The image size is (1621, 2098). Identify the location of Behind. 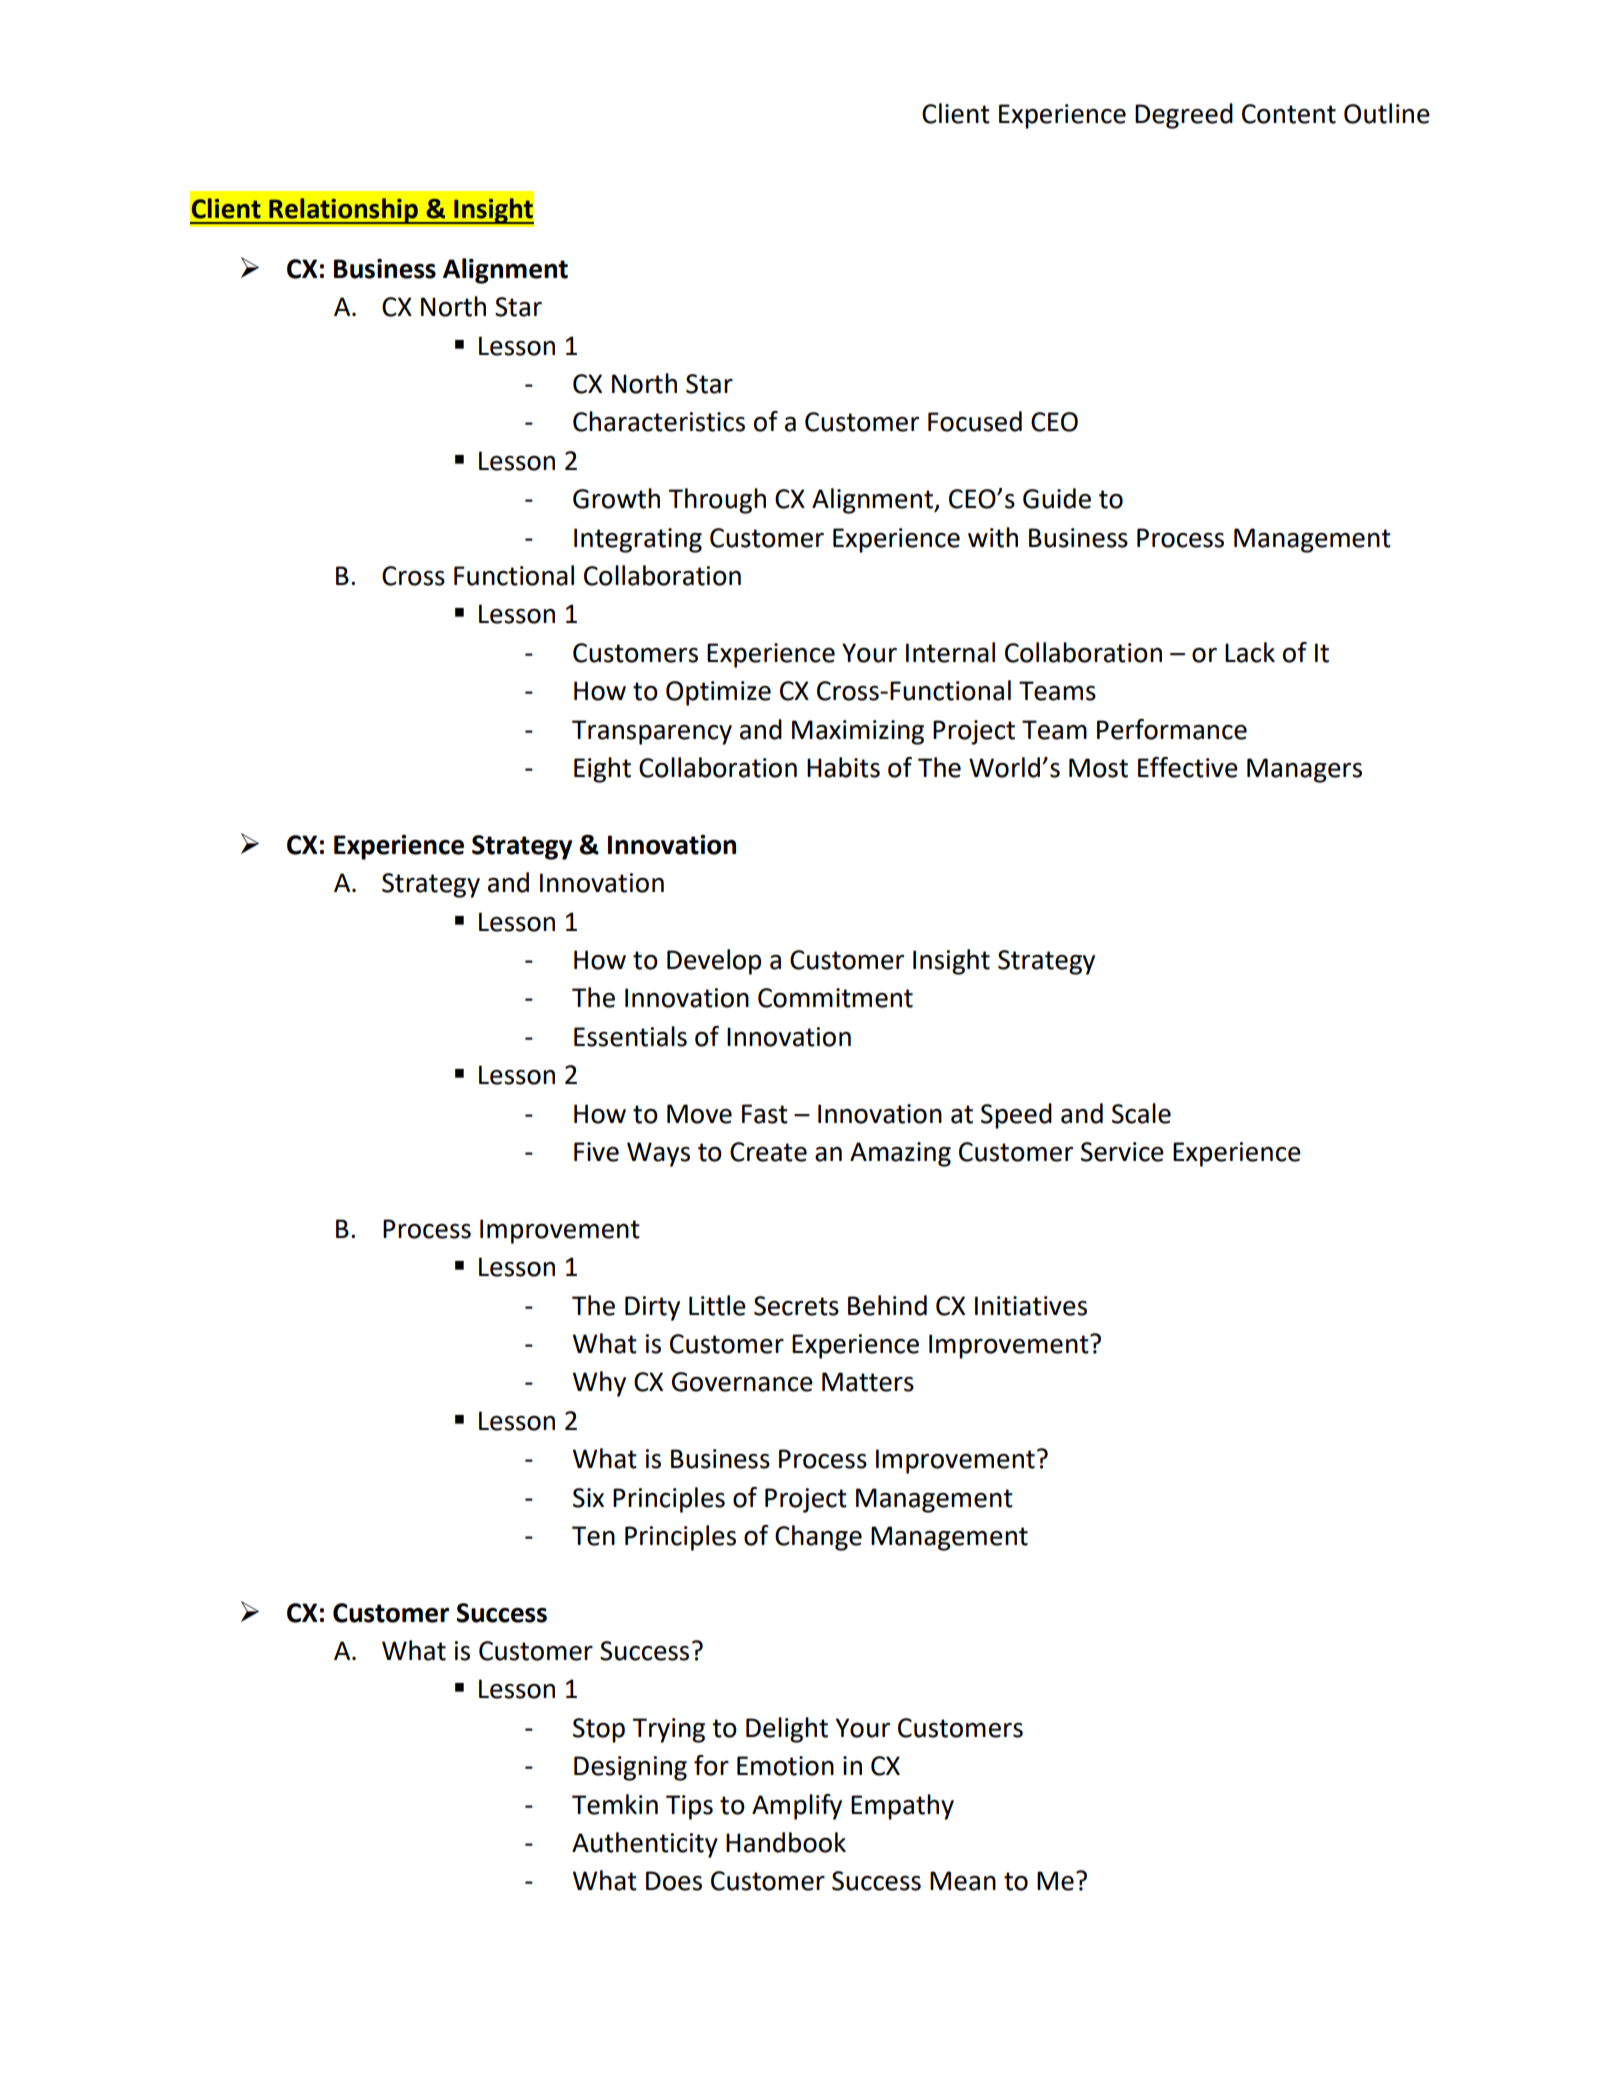
(887, 1305).
